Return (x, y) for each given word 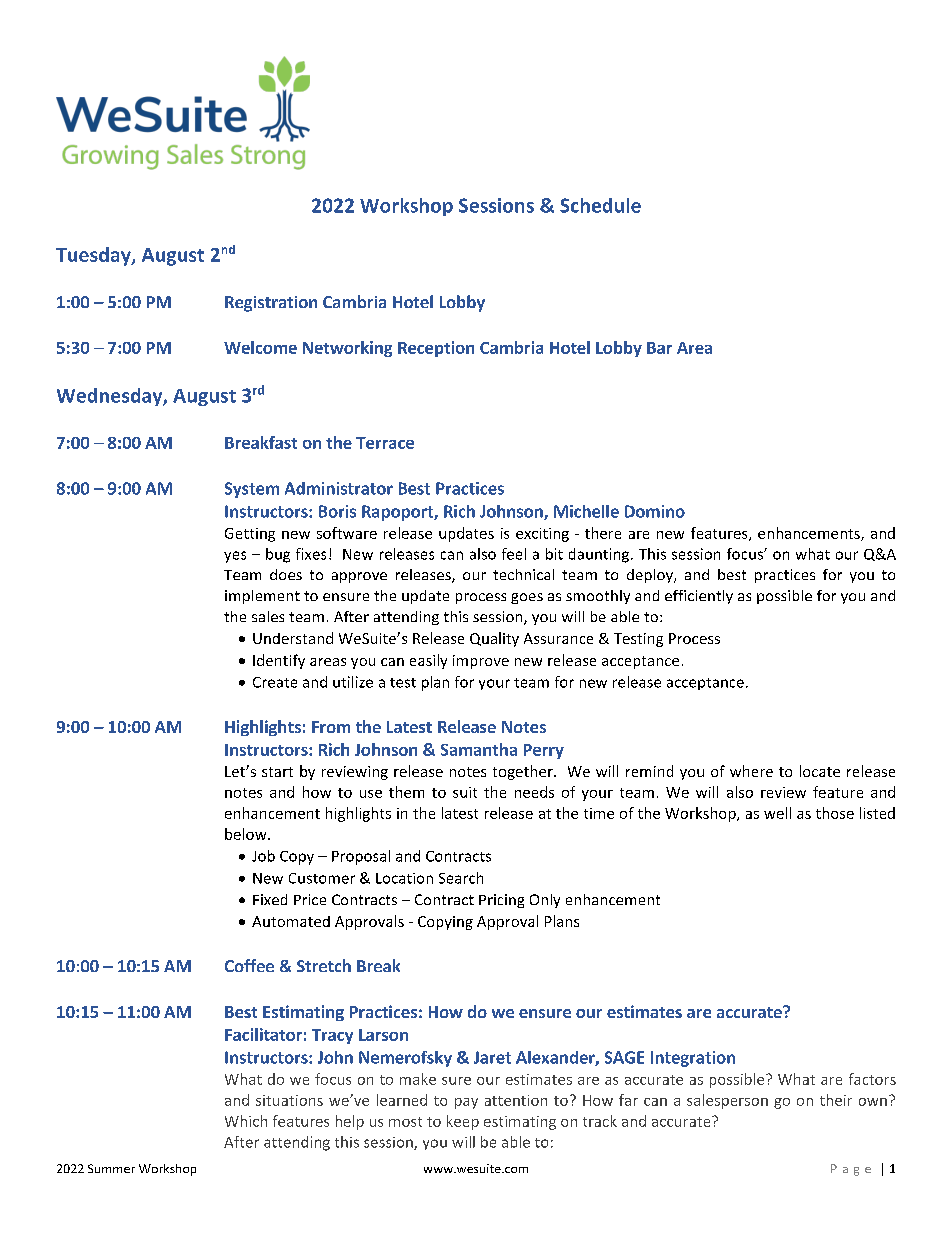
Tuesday (94, 256)
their (836, 1100)
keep (463, 1122)
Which (246, 1121)
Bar (659, 348)
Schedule (600, 205)
